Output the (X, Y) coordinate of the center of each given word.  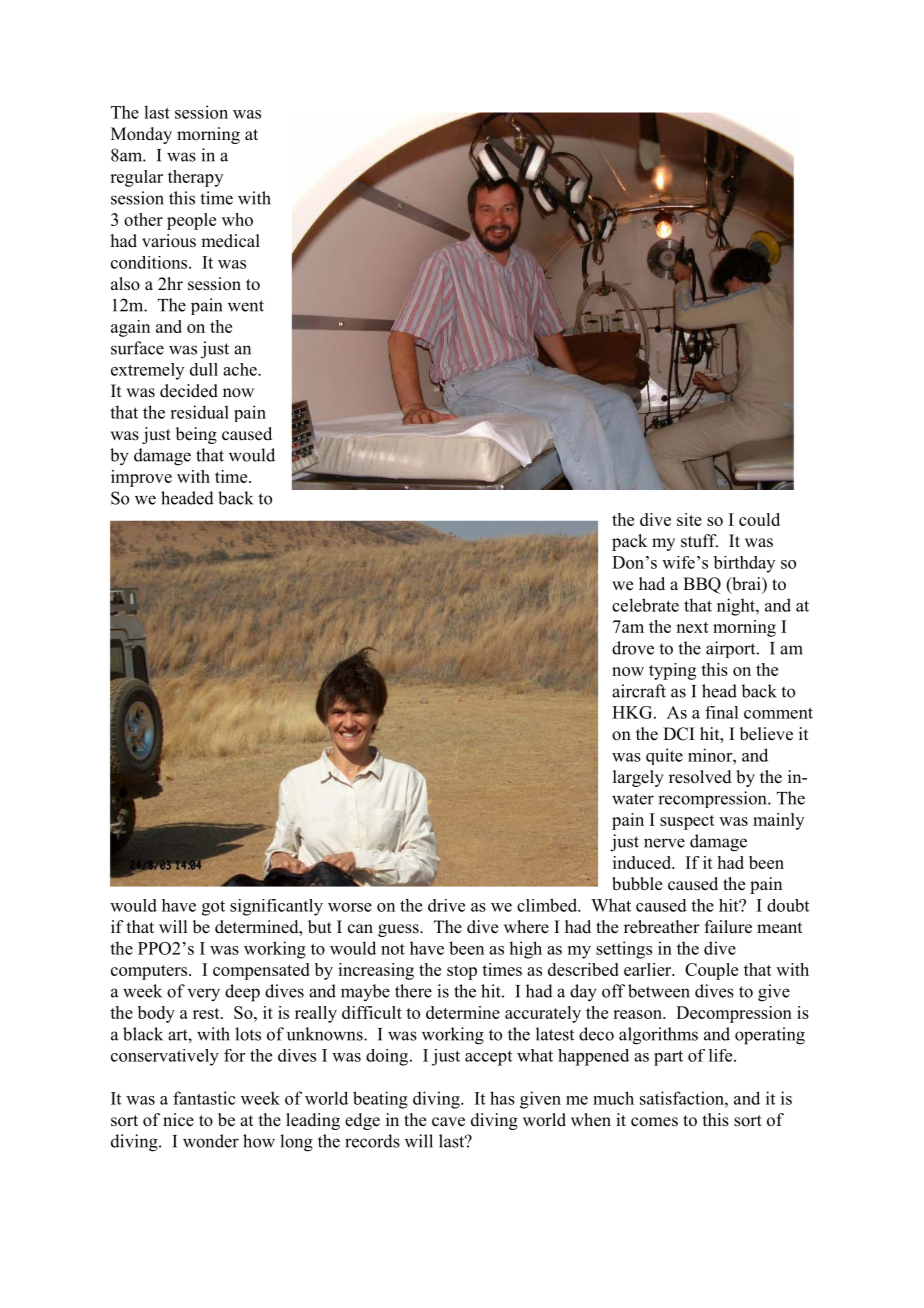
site (689, 519)
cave (448, 1122)
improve (141, 478)
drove (633, 648)
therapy (195, 178)
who (237, 219)
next (692, 627)
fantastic (204, 1098)
